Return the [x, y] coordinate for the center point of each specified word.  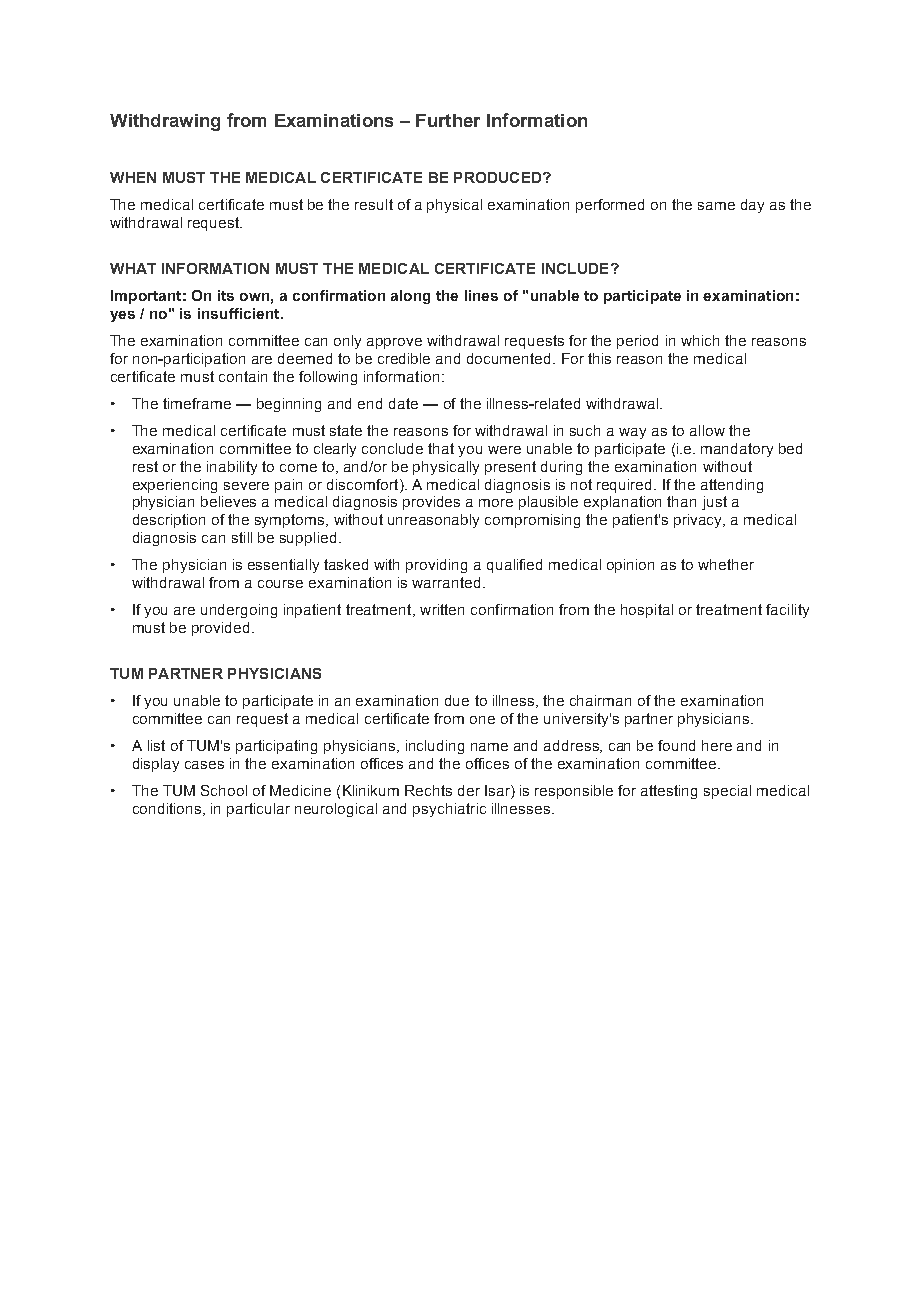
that [441, 448]
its [226, 295]
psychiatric [449, 810]
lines [481, 295]
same [716, 206]
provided [220, 629]
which [700, 340]
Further [448, 120]
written [442, 609]
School [224, 790]
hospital [647, 611]
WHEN [133, 177]
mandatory [737, 450]
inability [232, 468]
